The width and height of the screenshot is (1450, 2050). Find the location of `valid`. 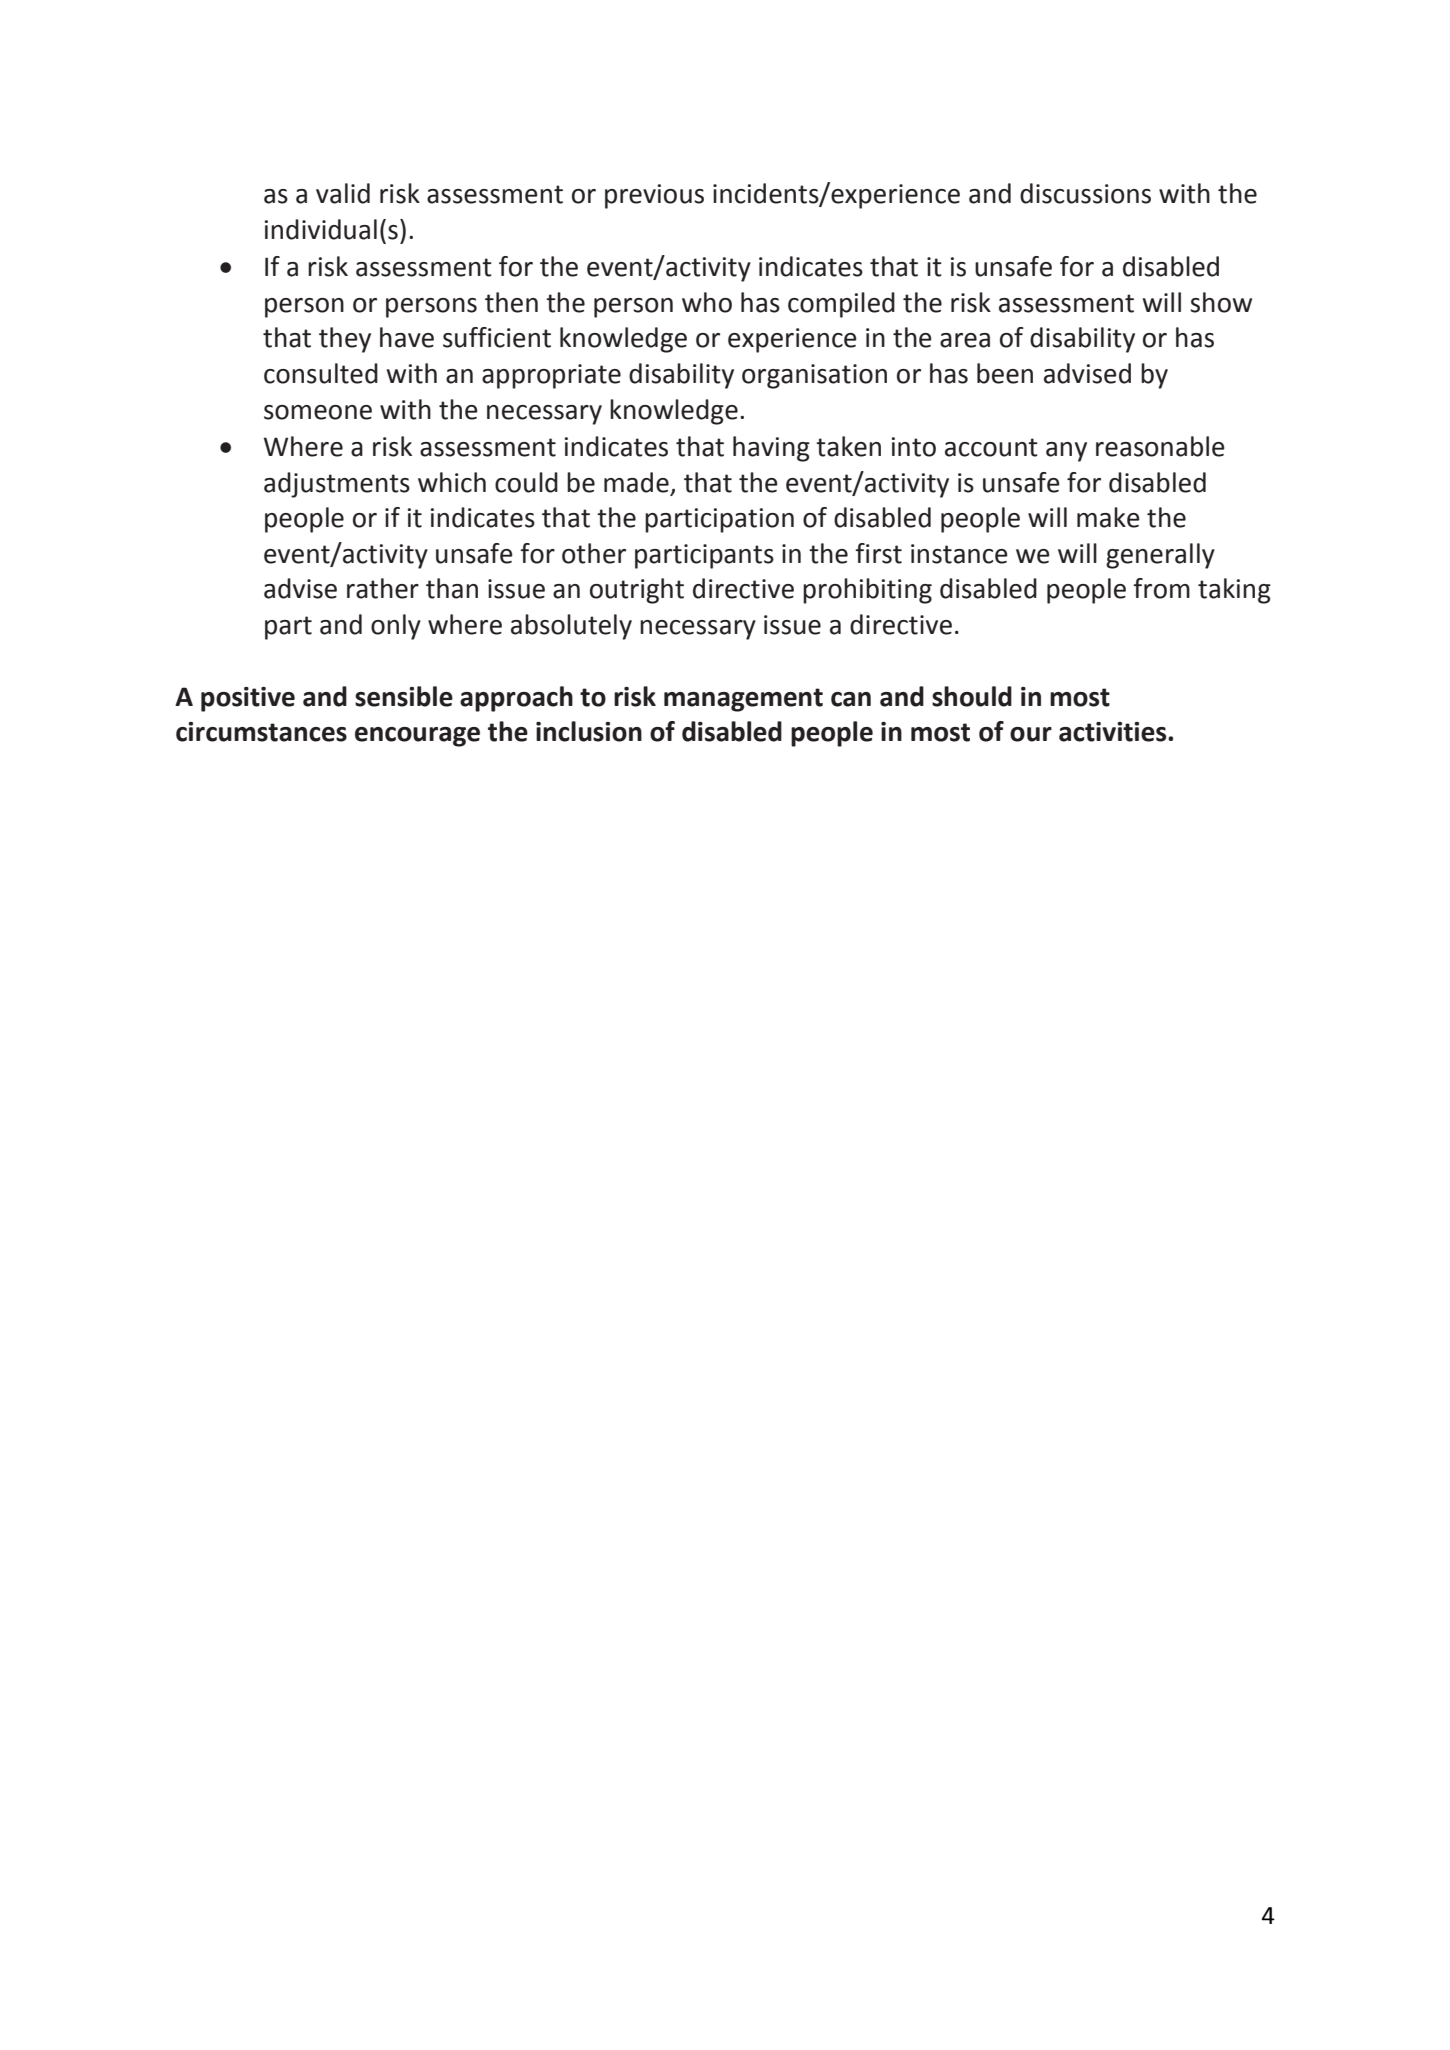

valid is located at coordinates (343, 193).
